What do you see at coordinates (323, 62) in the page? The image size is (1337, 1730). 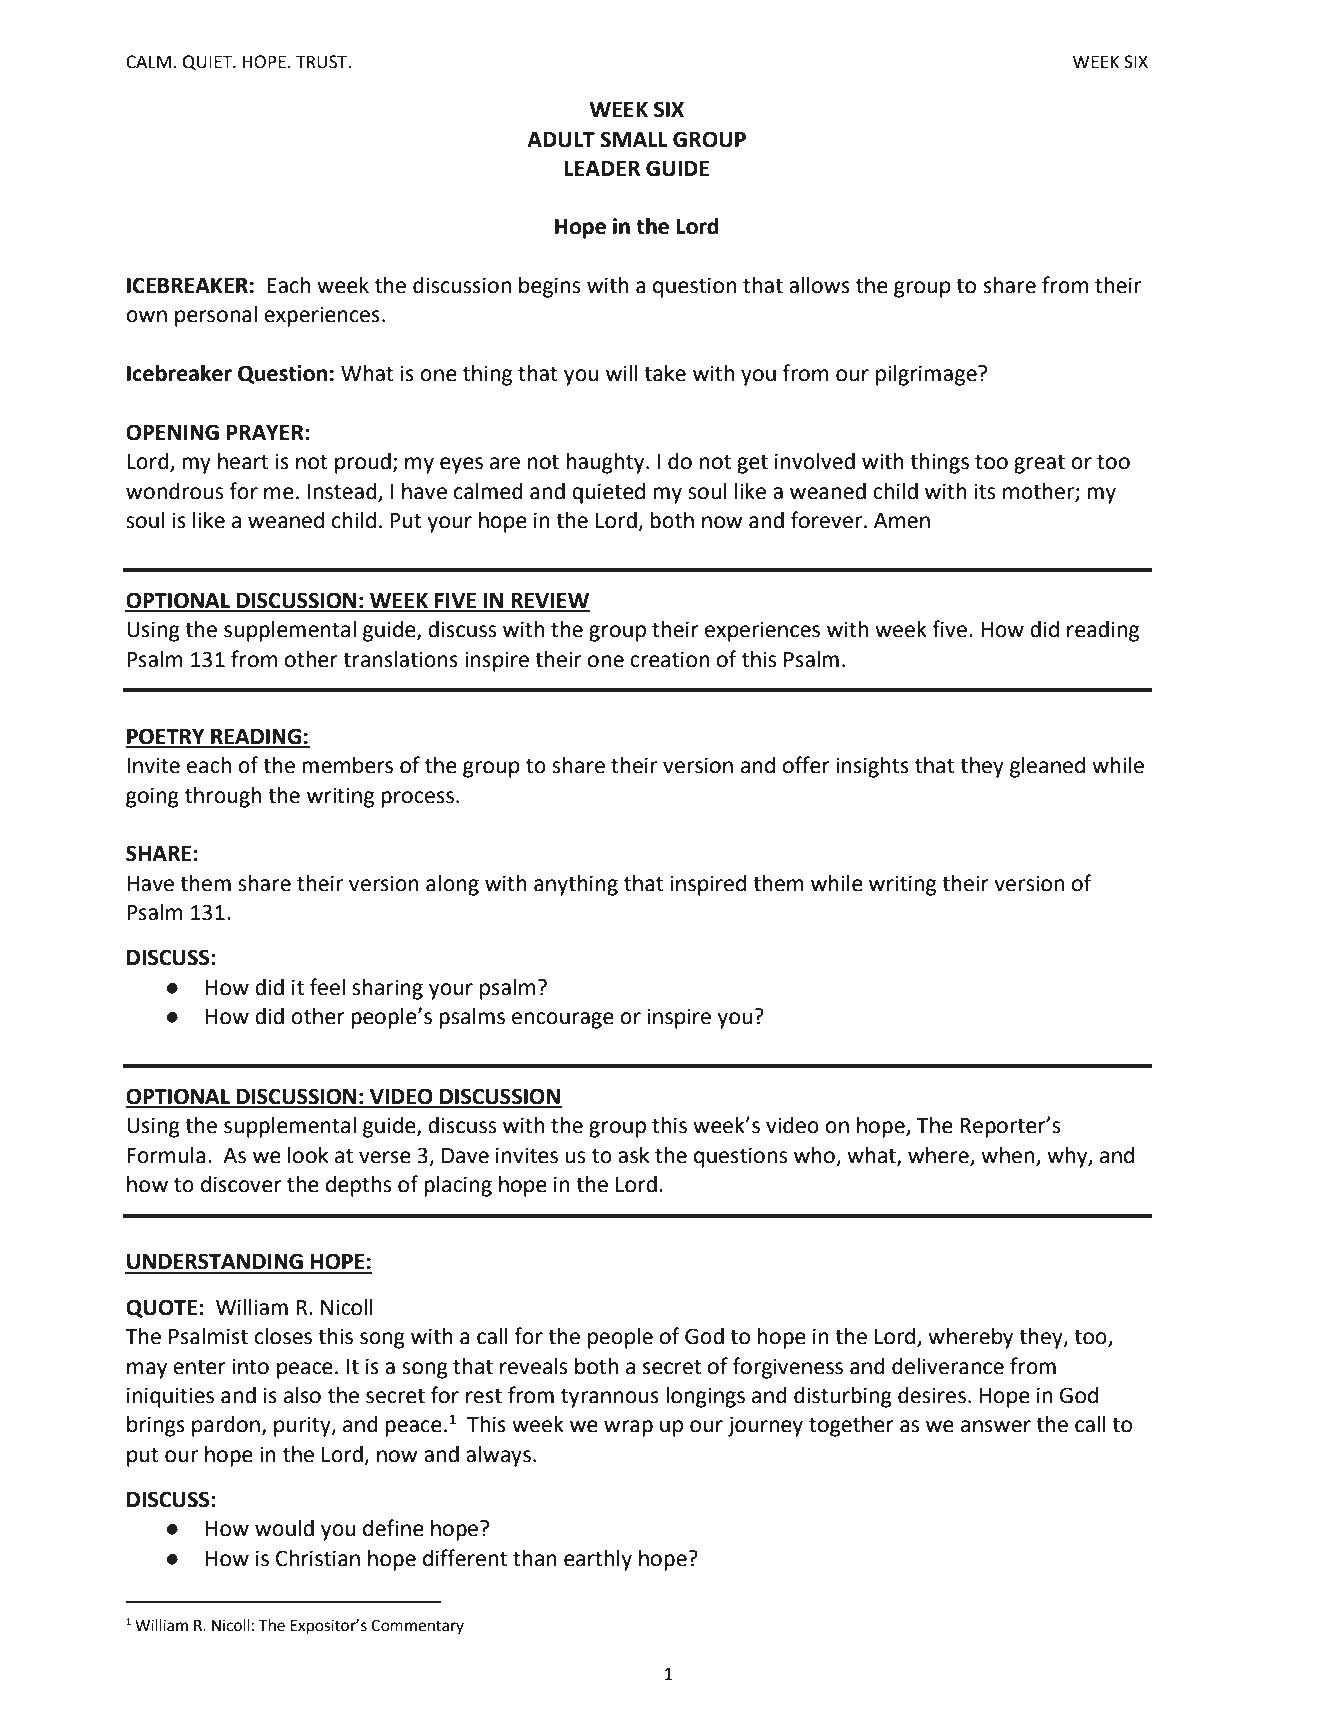 I see `TRUST` at bounding box center [323, 62].
